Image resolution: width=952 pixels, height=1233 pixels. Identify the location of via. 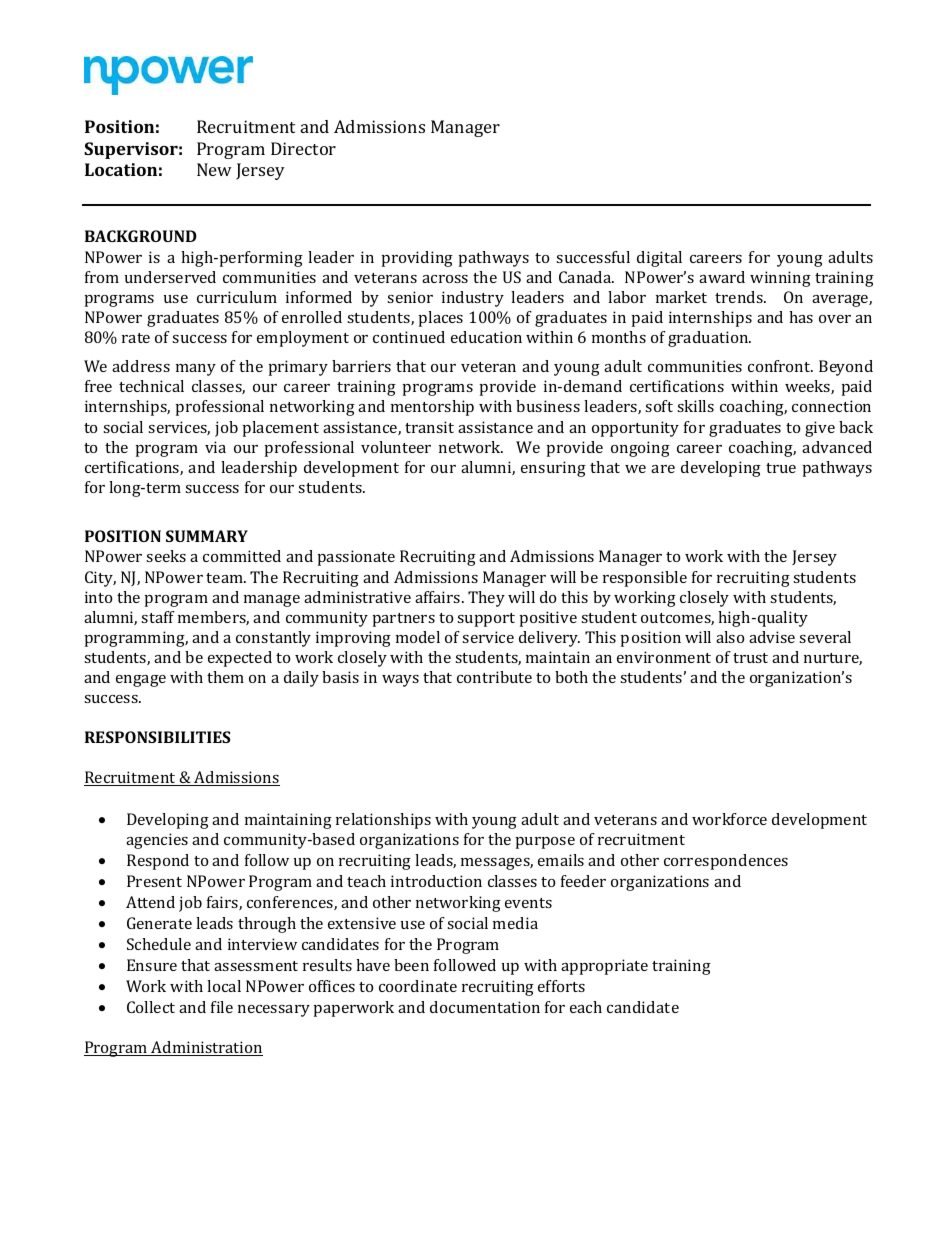
(215, 447).
